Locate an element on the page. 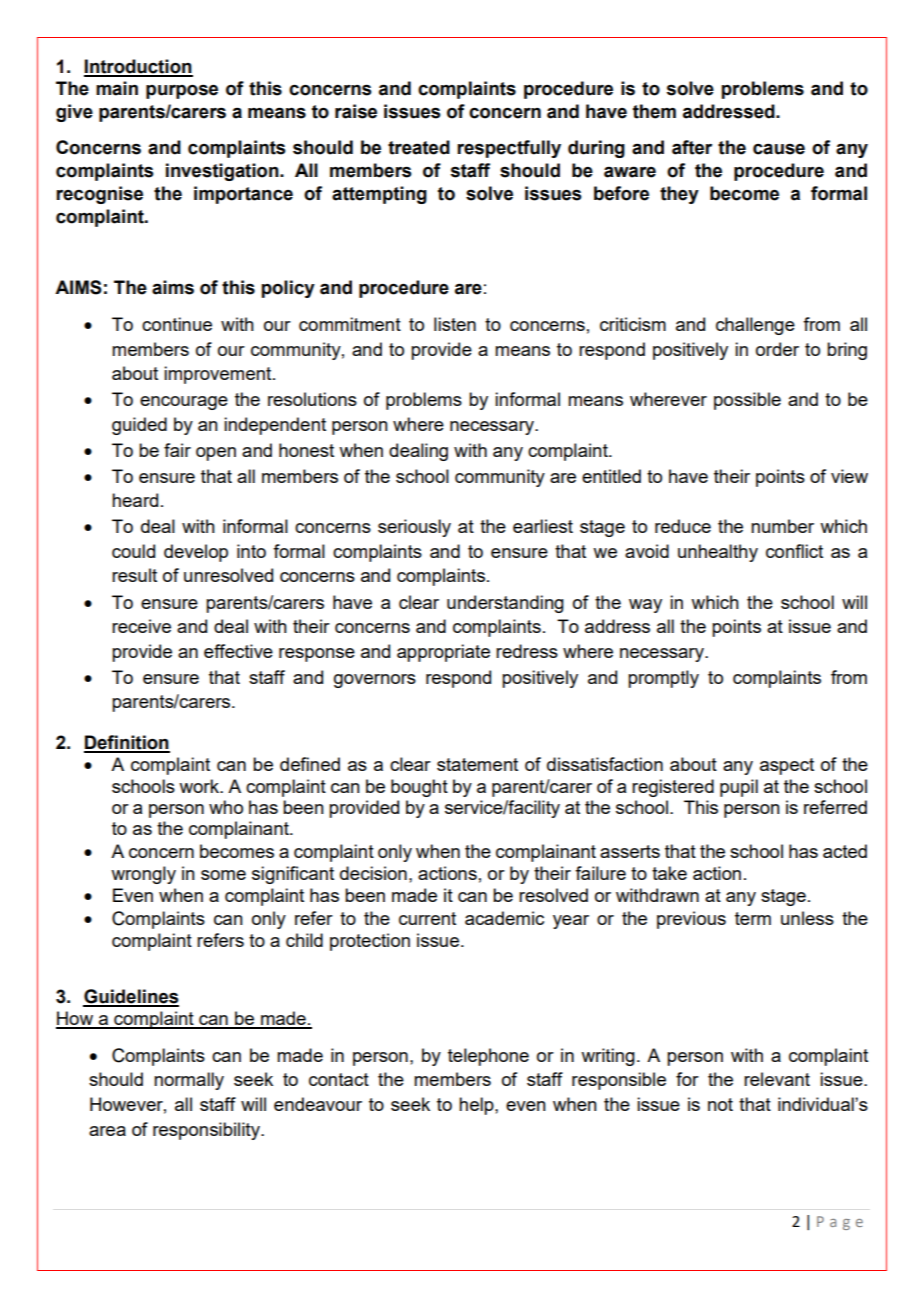  Page is located at coordinates (840, 1223).
